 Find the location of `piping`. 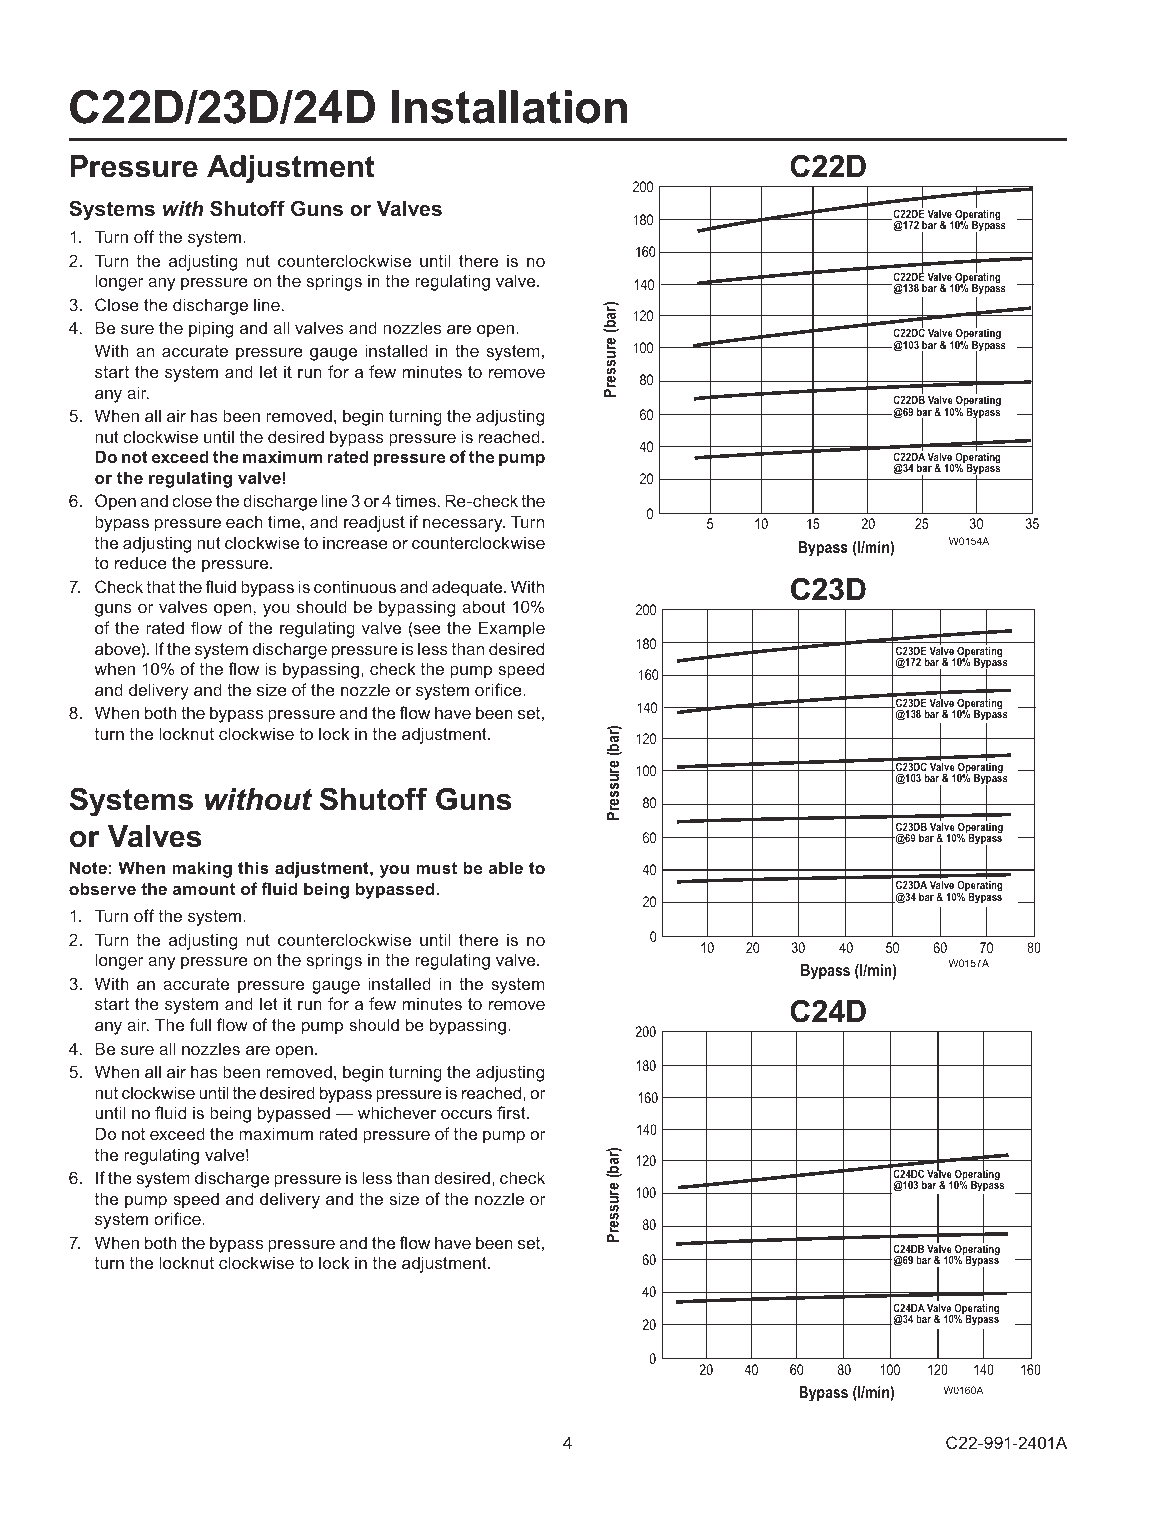

piping is located at coordinates (211, 329).
